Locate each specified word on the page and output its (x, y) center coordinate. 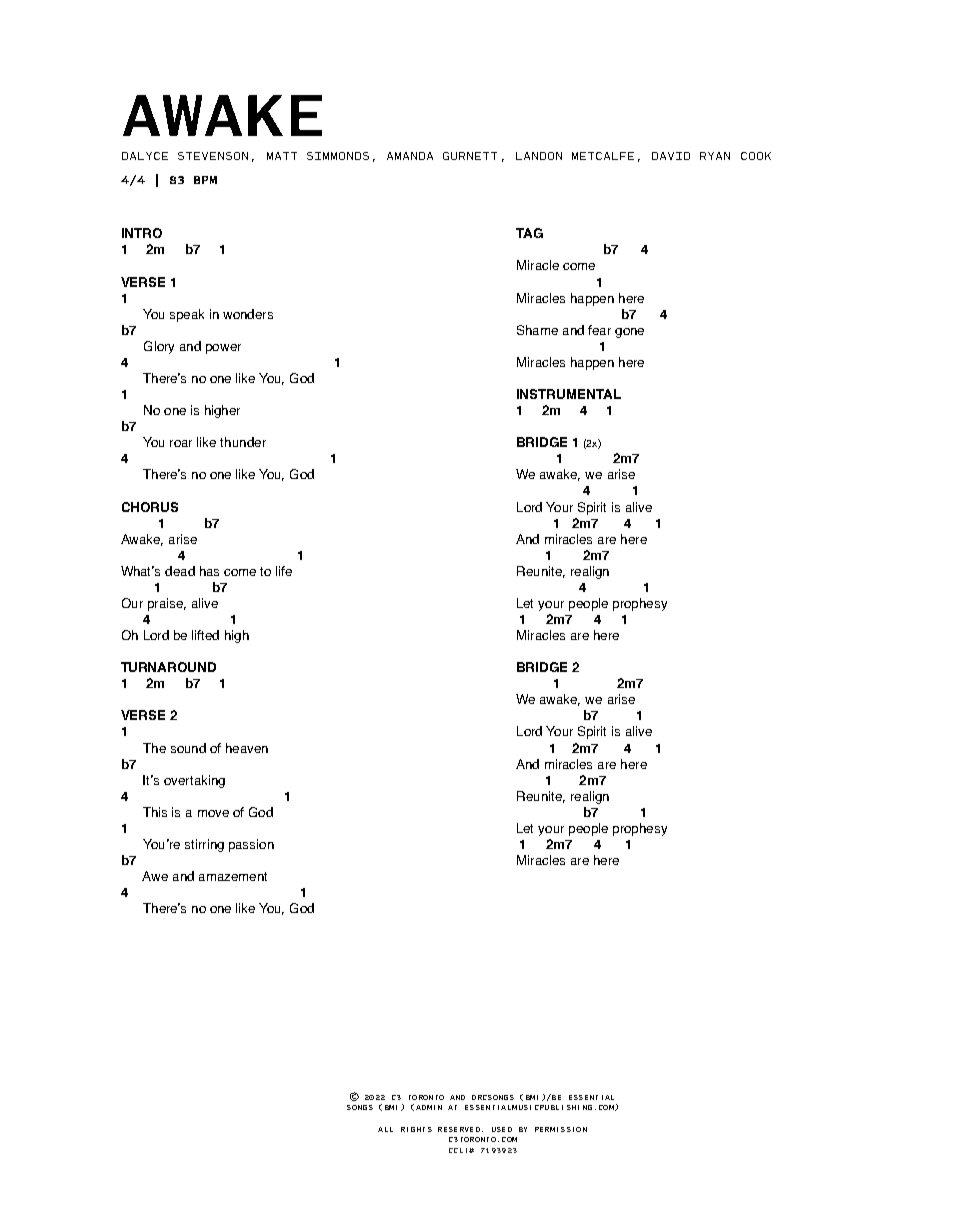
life (284, 571)
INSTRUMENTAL (569, 394)
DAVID (671, 156)
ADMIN (429, 1107)
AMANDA (410, 156)
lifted (205, 635)
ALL (385, 1129)
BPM (205, 180)
